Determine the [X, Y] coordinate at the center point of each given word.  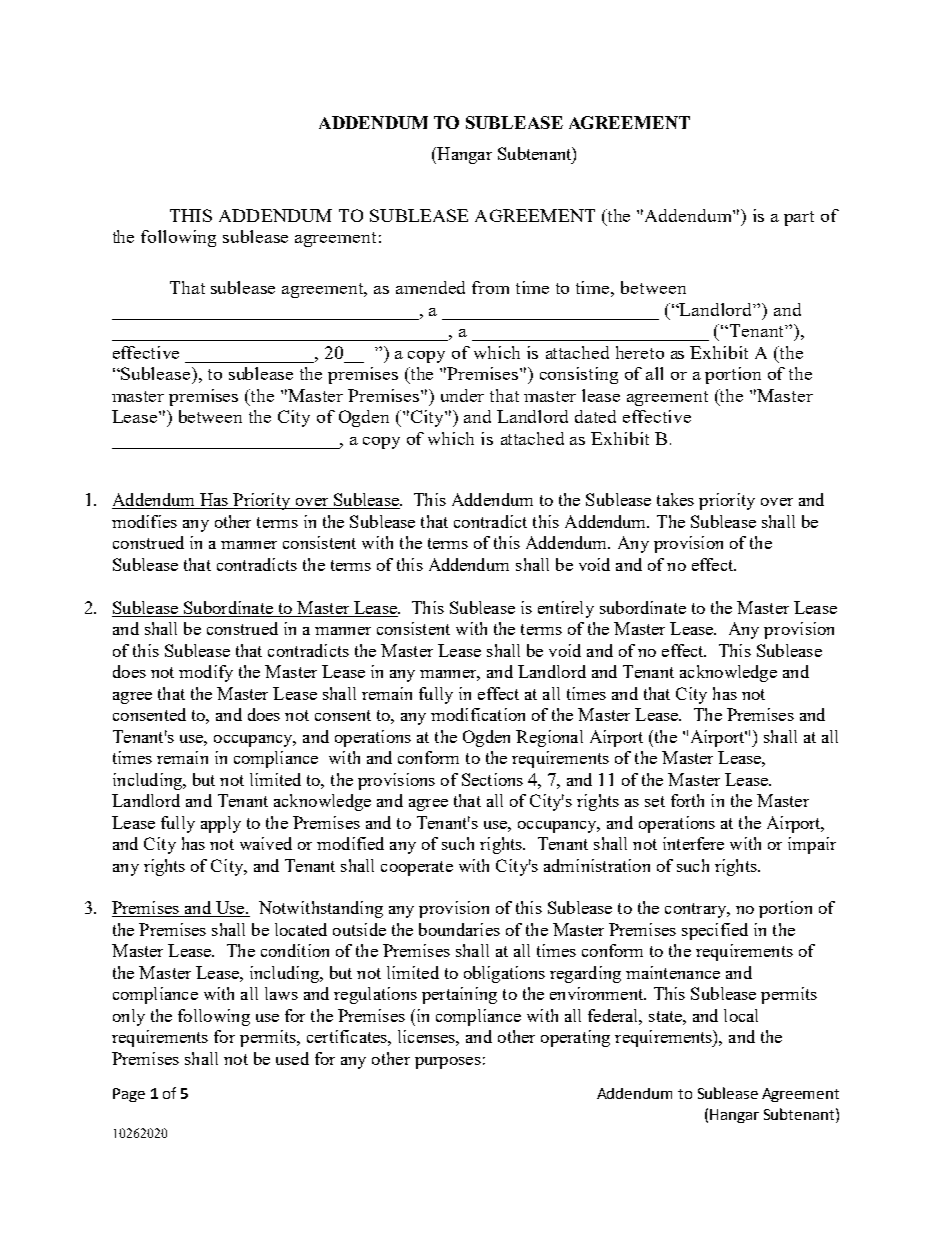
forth [687, 800]
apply [221, 824]
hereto [640, 352]
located [301, 929]
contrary [697, 910]
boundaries [459, 929]
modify [206, 673]
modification [478, 714]
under [462, 395]
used [292, 1058]
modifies [144, 521]
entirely [566, 609]
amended [430, 287]
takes [675, 499]
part [799, 218]
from [490, 287]
